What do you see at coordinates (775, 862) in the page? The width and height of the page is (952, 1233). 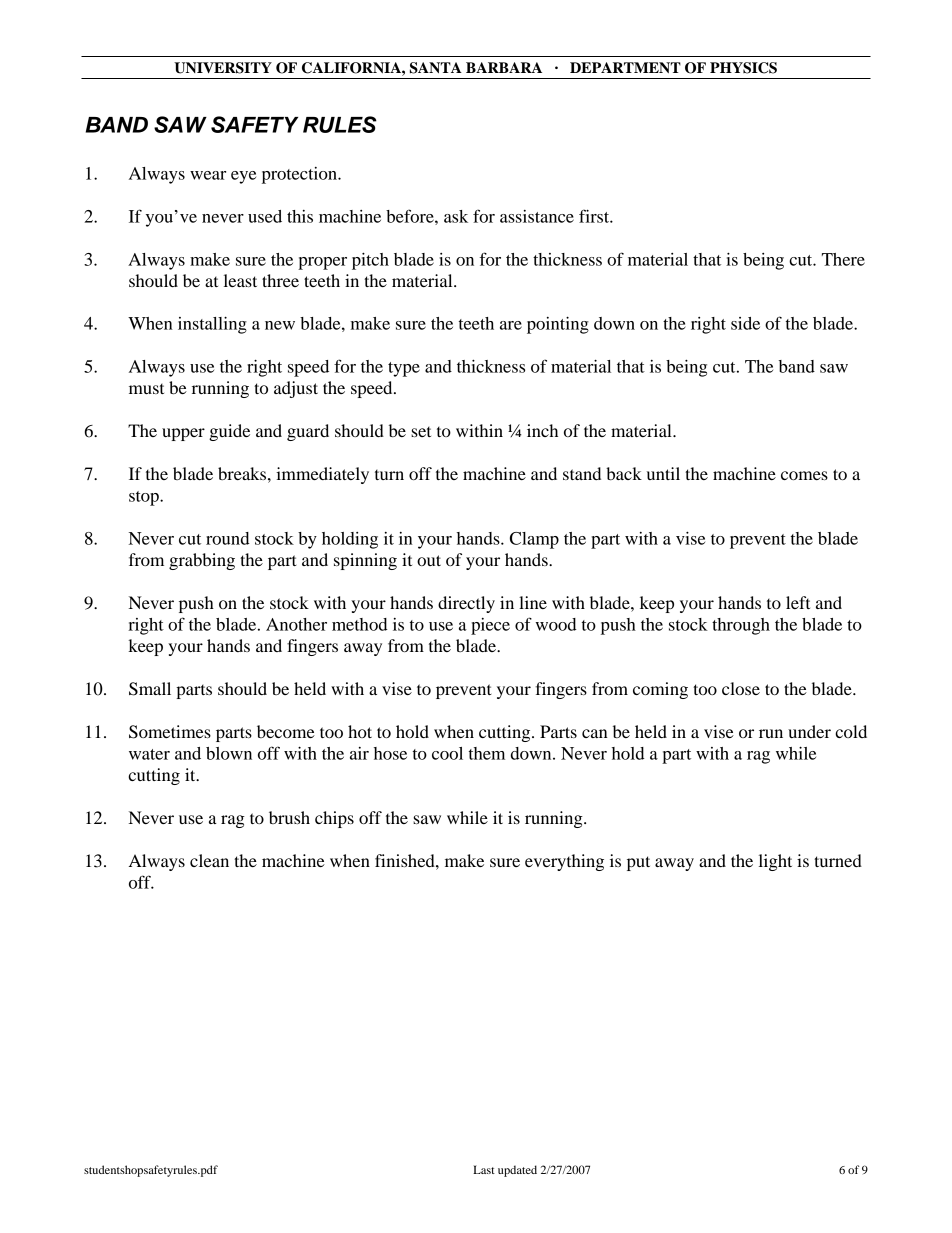 I see `light` at bounding box center [775, 862].
